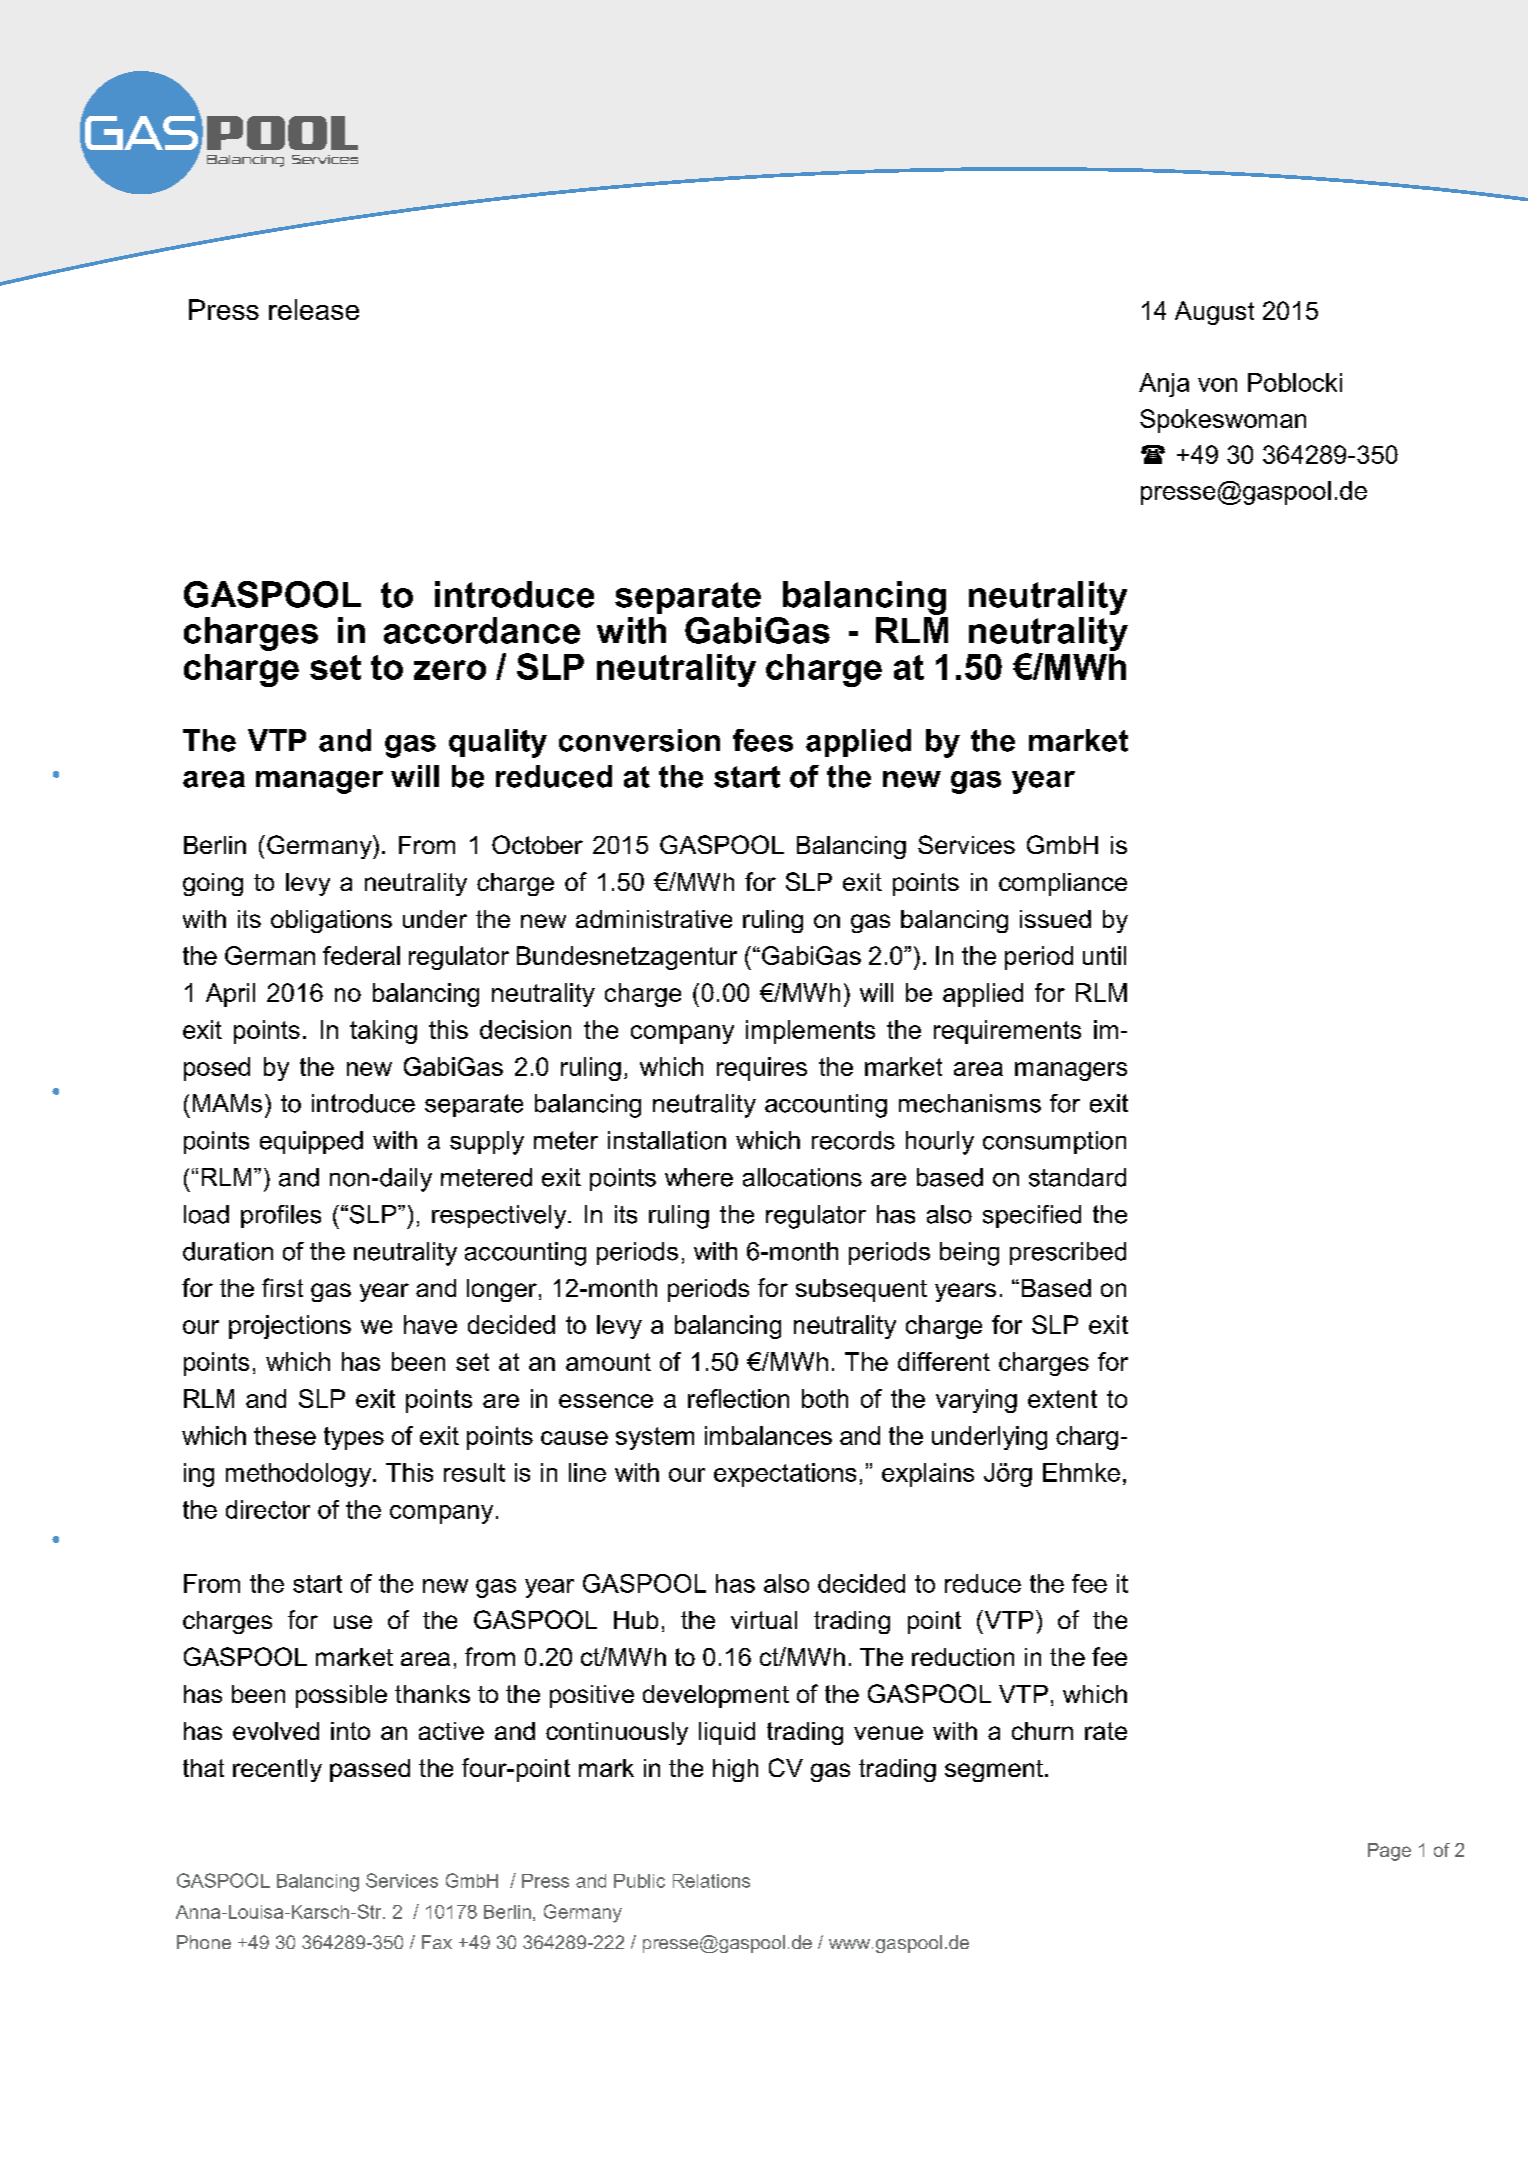  I want to click on records, so click(853, 1140).
